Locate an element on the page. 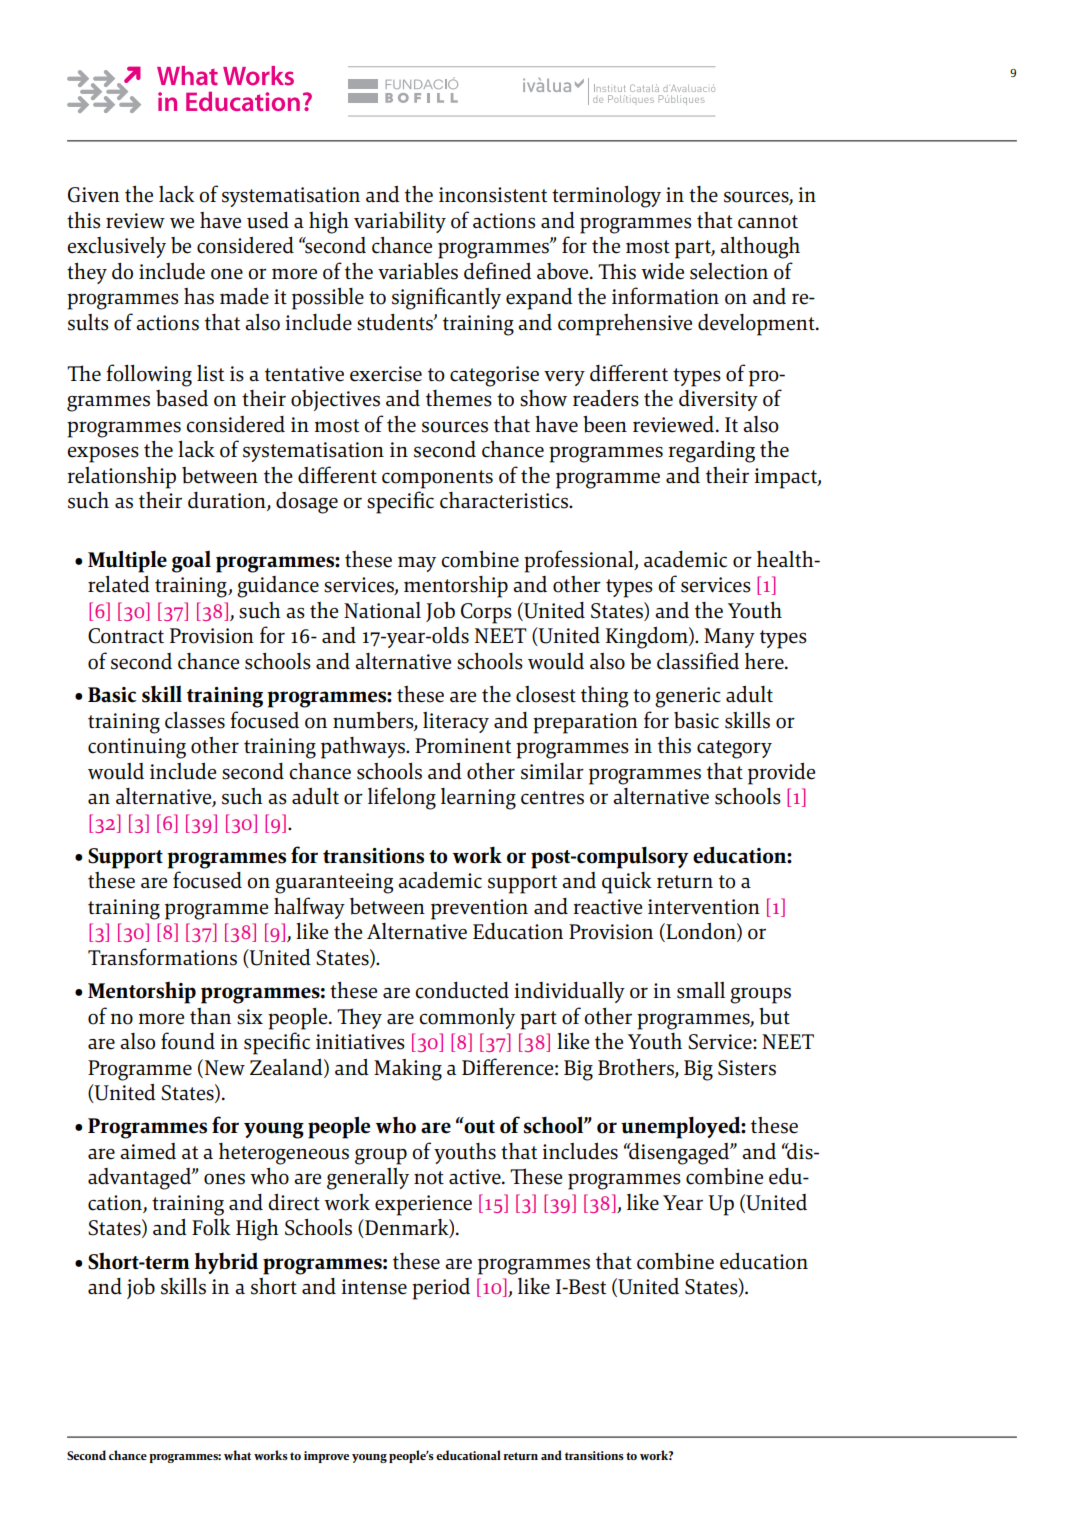 The height and width of the document is (1533, 1084). what is located at coordinates (237, 1455).
